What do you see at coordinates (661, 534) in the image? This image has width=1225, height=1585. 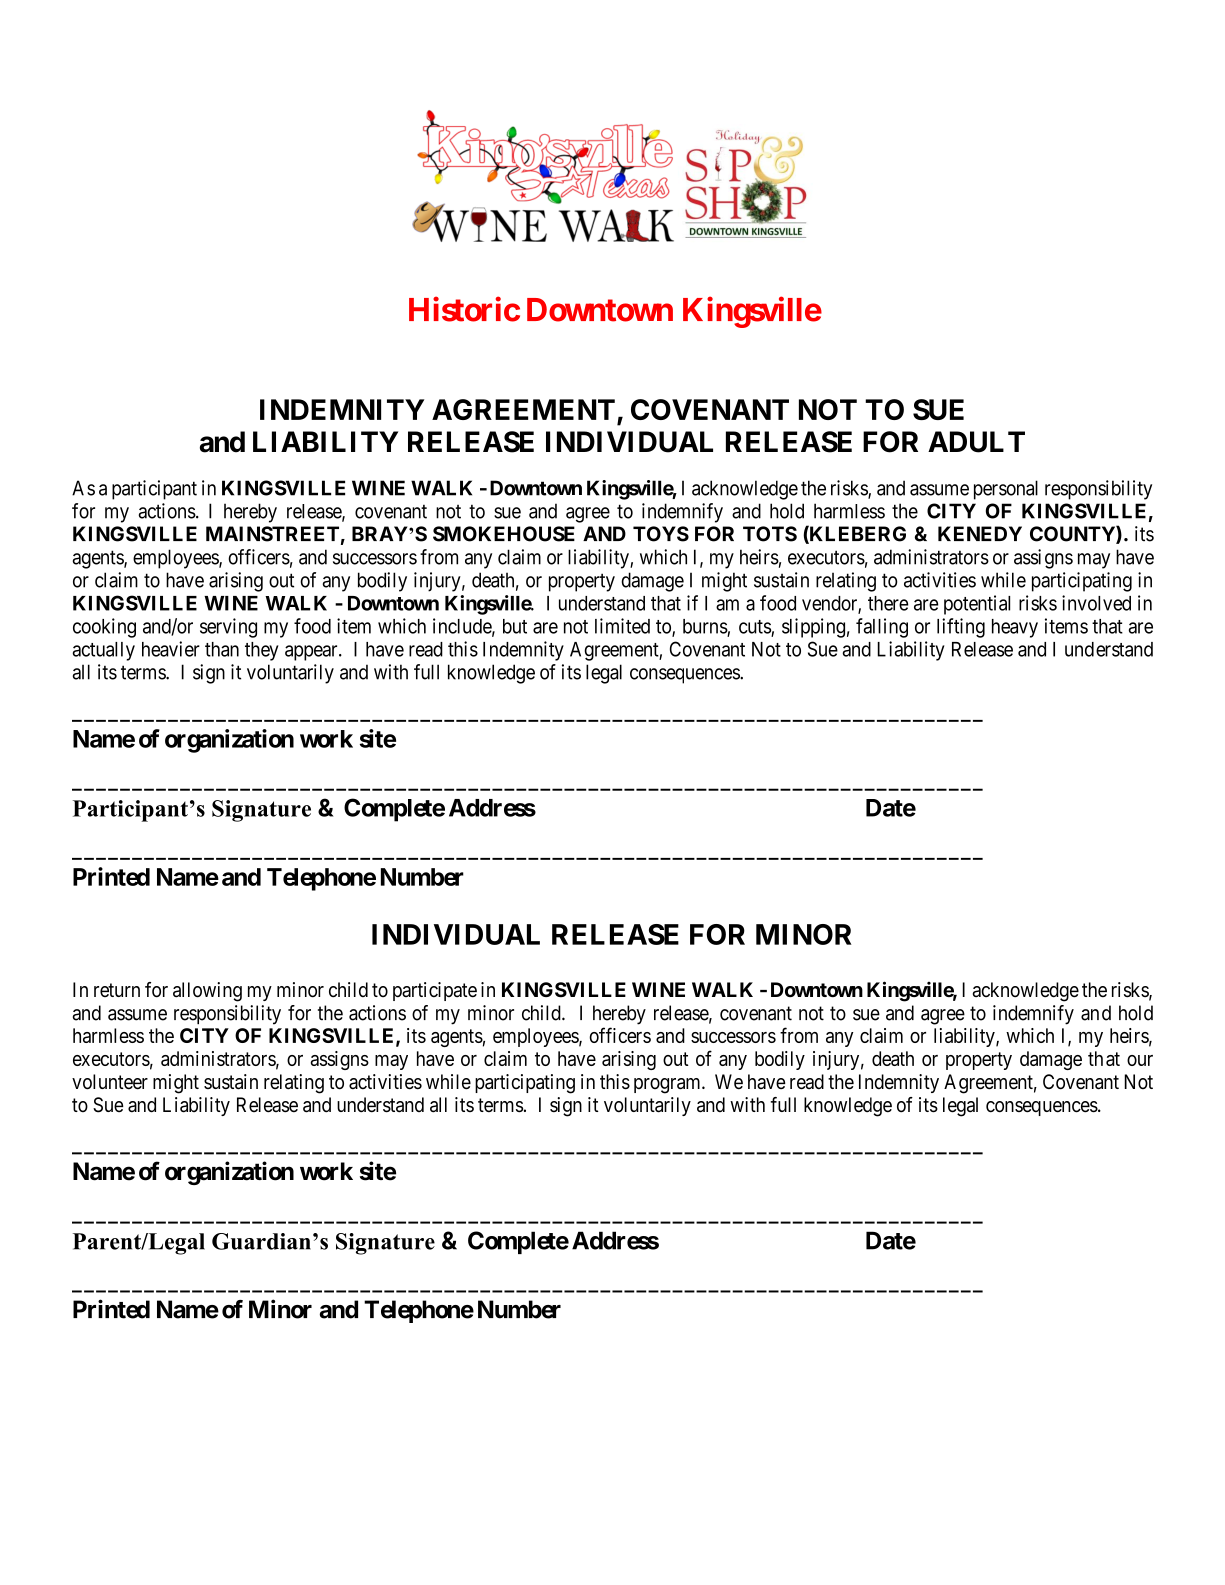 I see `TOYS` at bounding box center [661, 534].
